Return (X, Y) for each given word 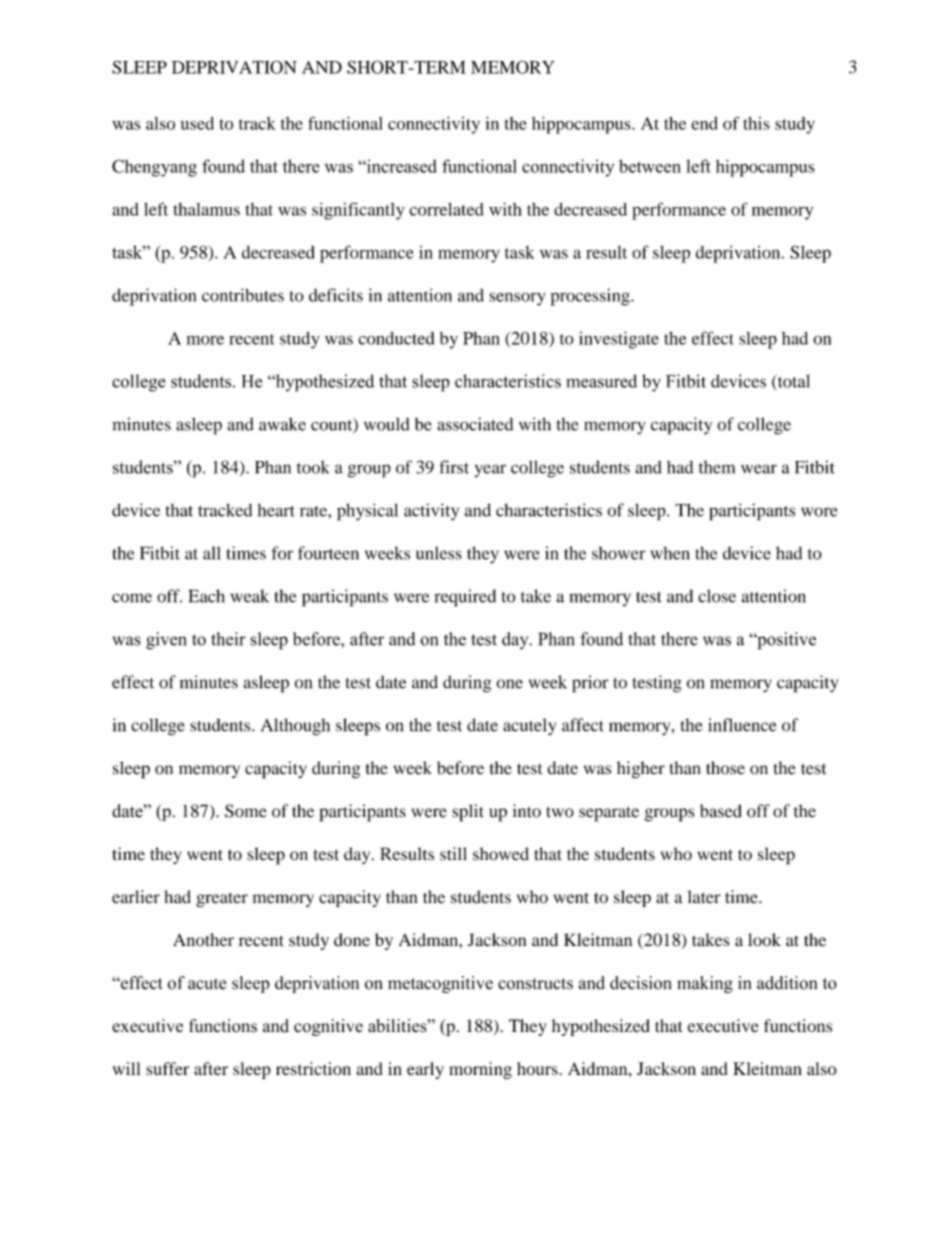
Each (207, 596)
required (465, 598)
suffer (167, 1068)
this (756, 123)
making (705, 984)
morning (480, 1070)
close (717, 596)
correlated (446, 209)
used (197, 123)
